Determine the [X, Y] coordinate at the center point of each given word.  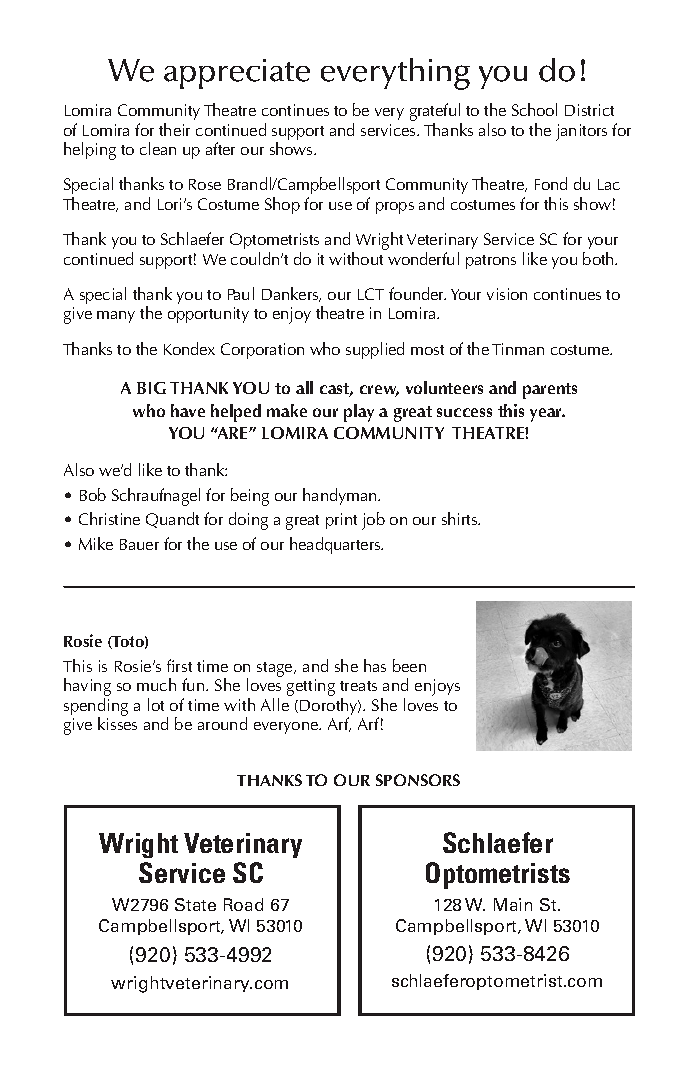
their [174, 129]
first [179, 665]
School [534, 109]
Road [243, 904]
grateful [436, 113]
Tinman [518, 349]
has [375, 665]
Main [513, 904]
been [409, 665]
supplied [375, 350]
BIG [151, 388]
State [195, 904]
